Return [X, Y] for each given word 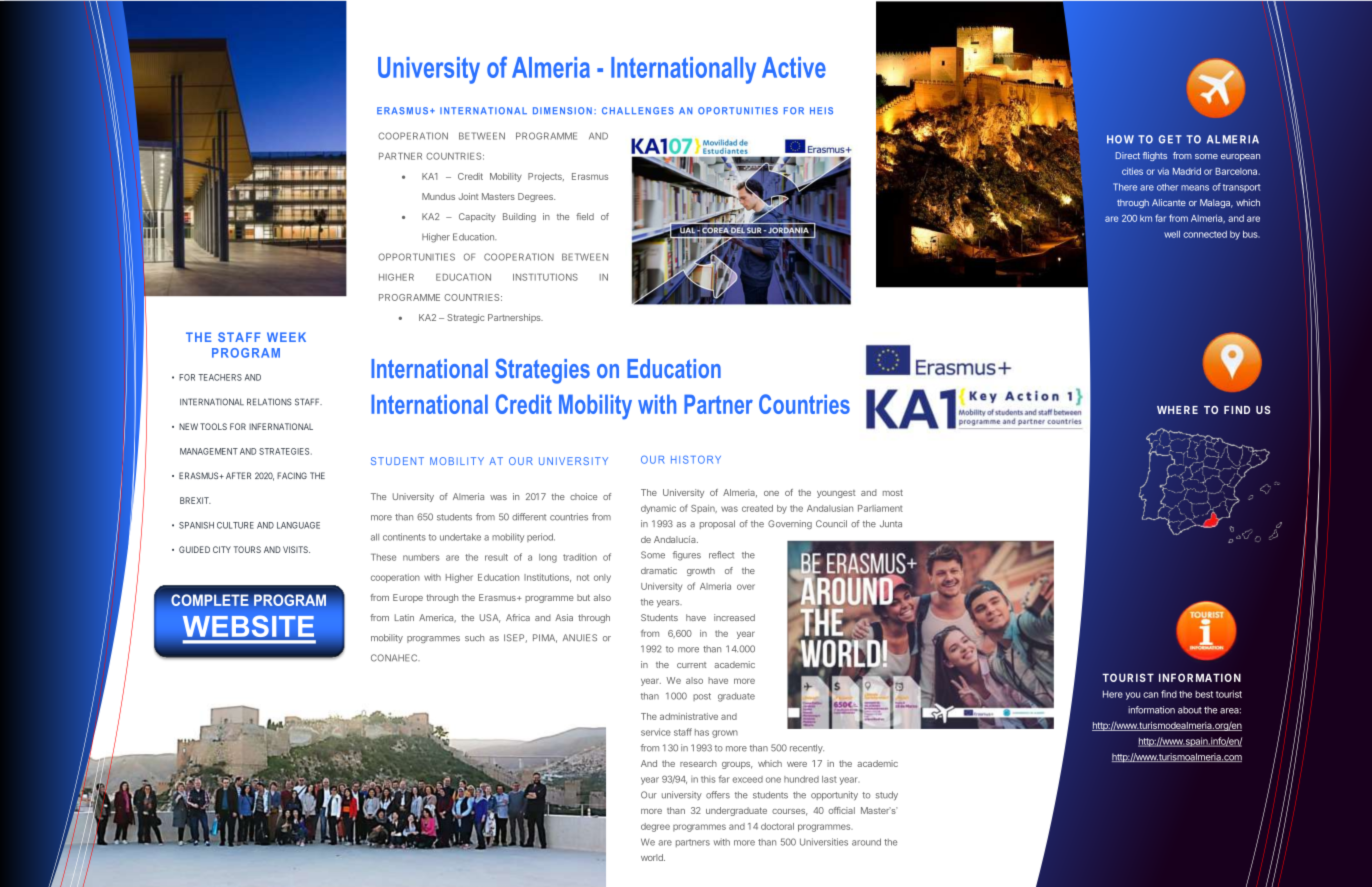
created [757, 508]
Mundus [438, 196]
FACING [292, 475]
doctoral [777, 826]
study [887, 795]
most [893, 493]
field [585, 216]
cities [1132, 171]
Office [429, 779]
